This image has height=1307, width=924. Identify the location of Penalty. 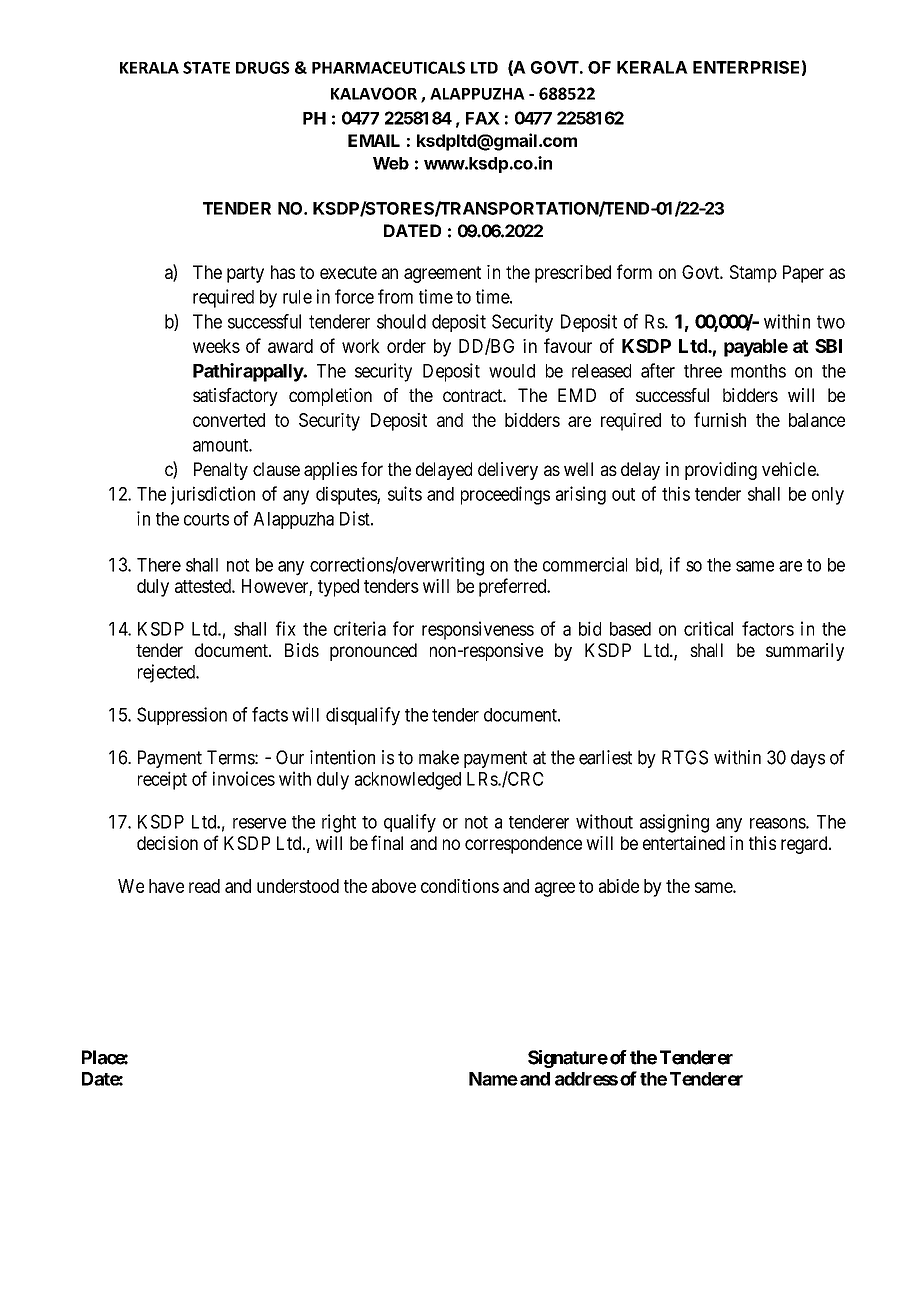
(221, 471).
